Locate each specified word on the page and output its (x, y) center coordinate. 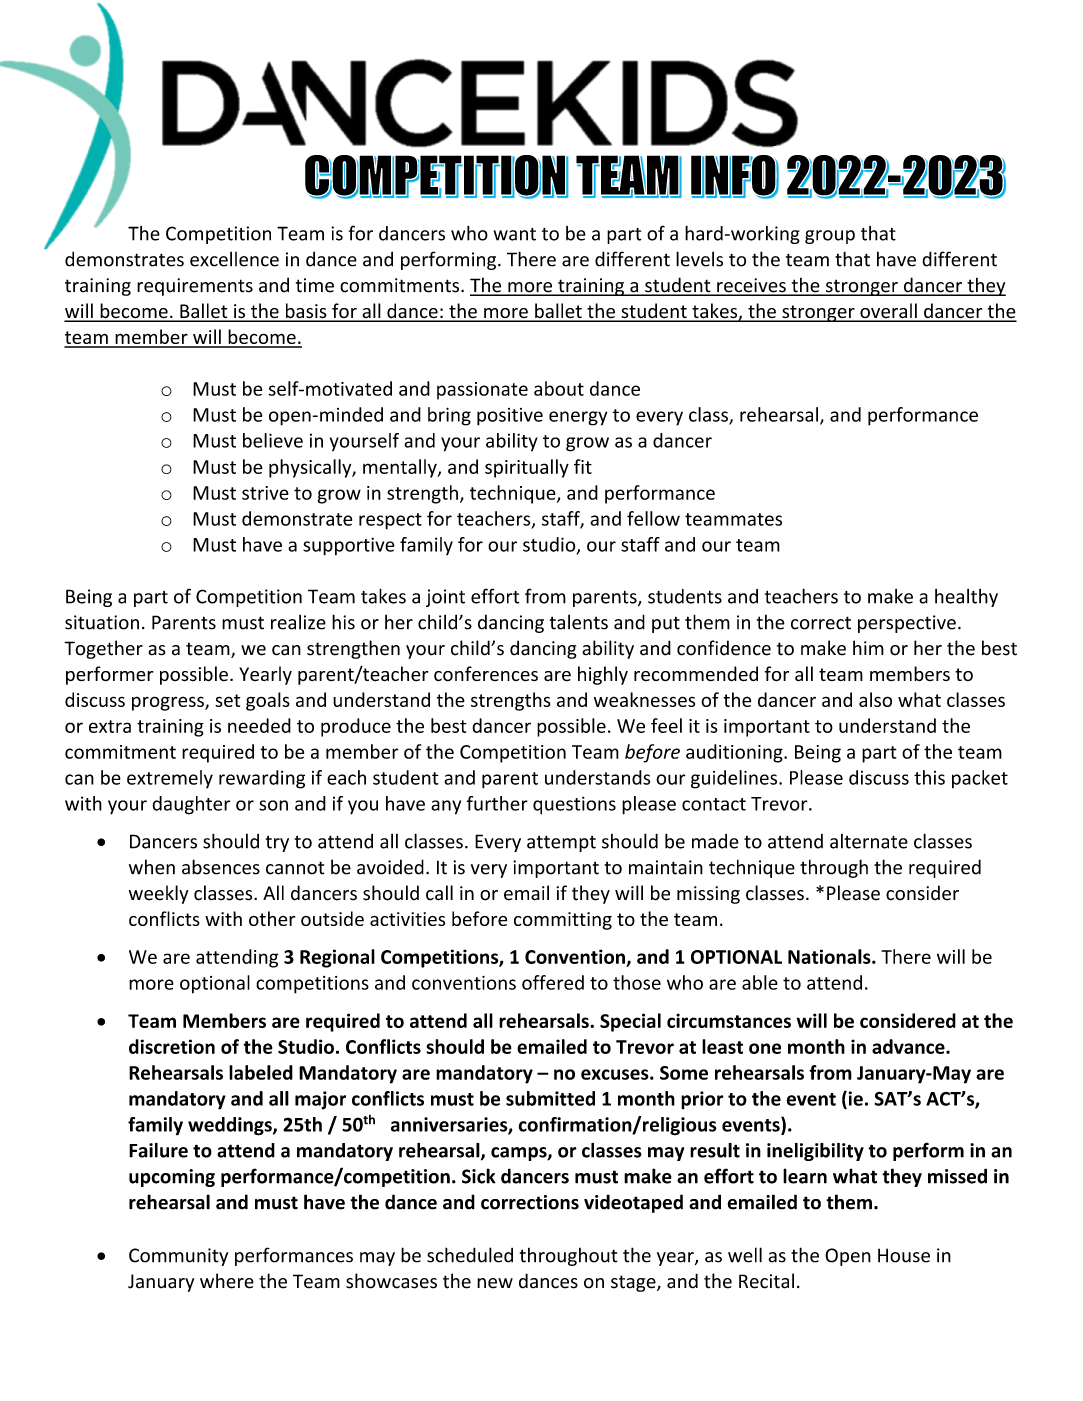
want (514, 234)
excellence (234, 259)
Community (178, 1257)
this (929, 777)
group (830, 237)
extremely (170, 779)
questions (574, 805)
